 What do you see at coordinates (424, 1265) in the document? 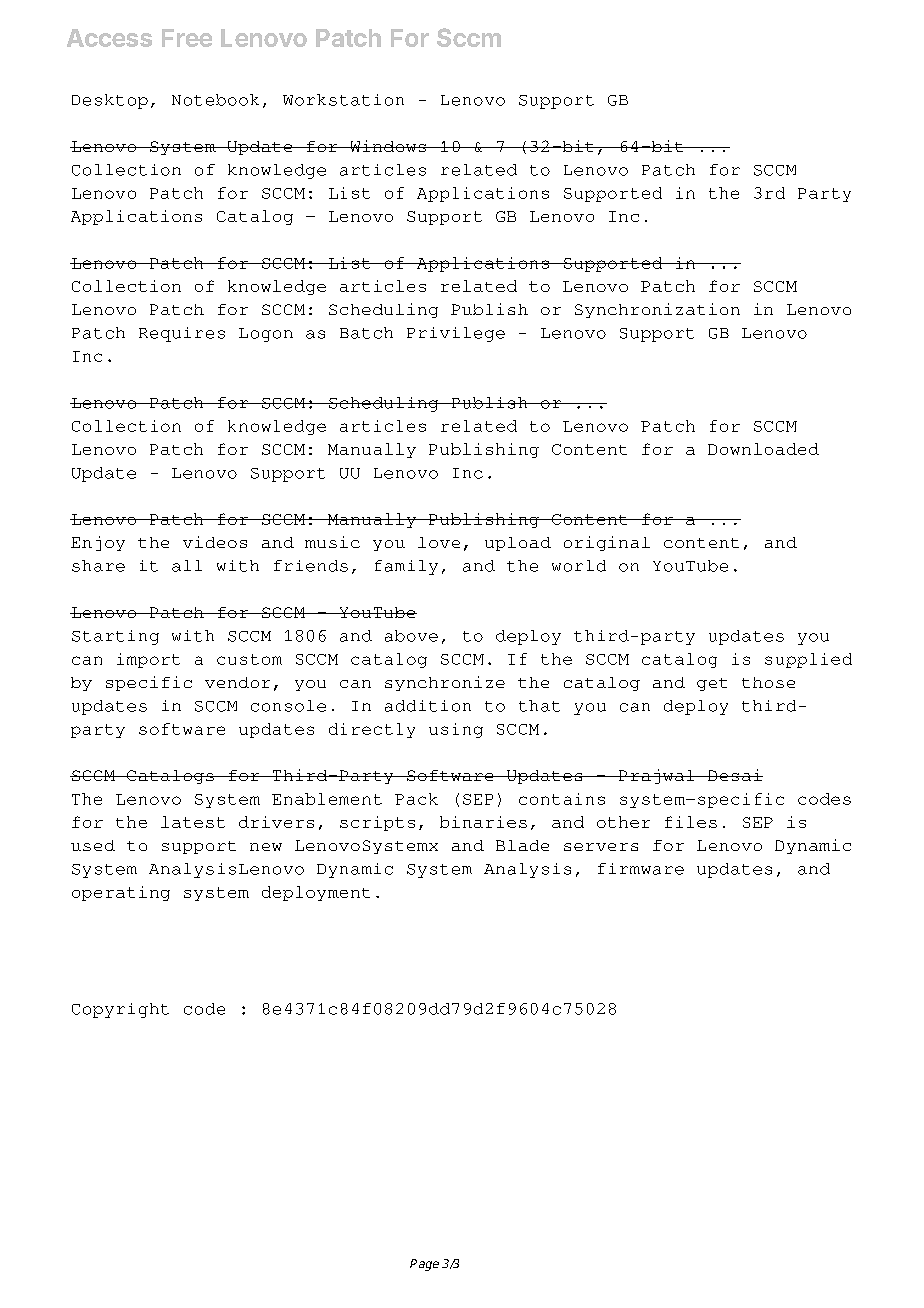
I see `Page` at bounding box center [424, 1265].
